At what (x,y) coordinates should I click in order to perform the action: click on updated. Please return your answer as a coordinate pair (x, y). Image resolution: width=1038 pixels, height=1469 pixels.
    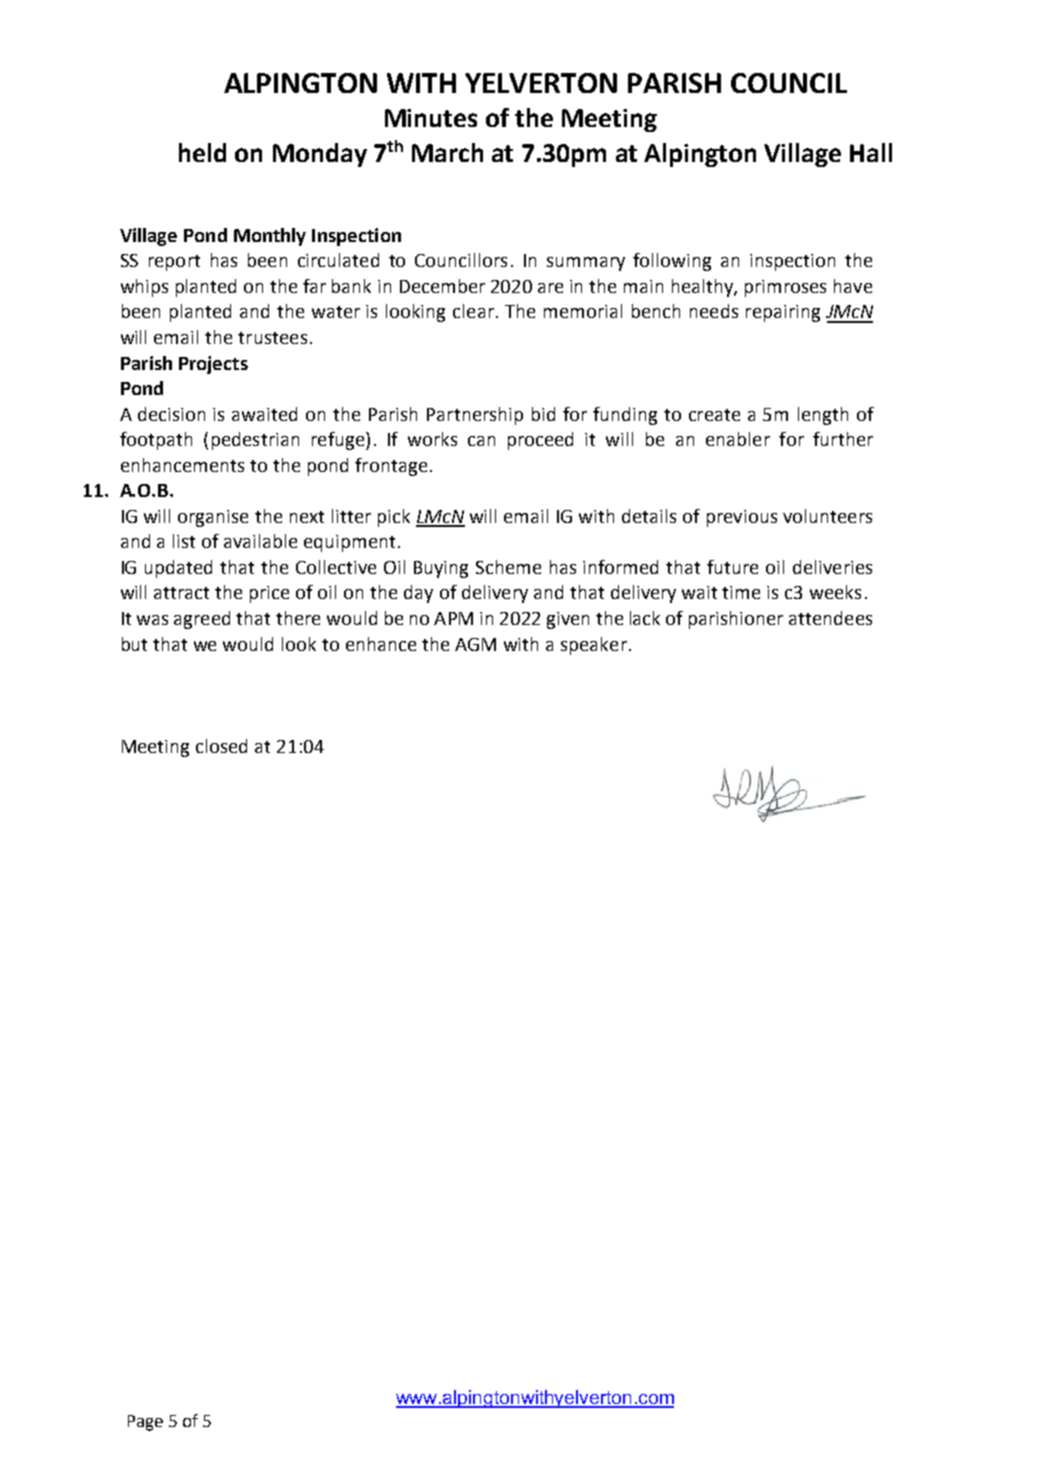
    Looking at the image, I should click on (178, 569).
